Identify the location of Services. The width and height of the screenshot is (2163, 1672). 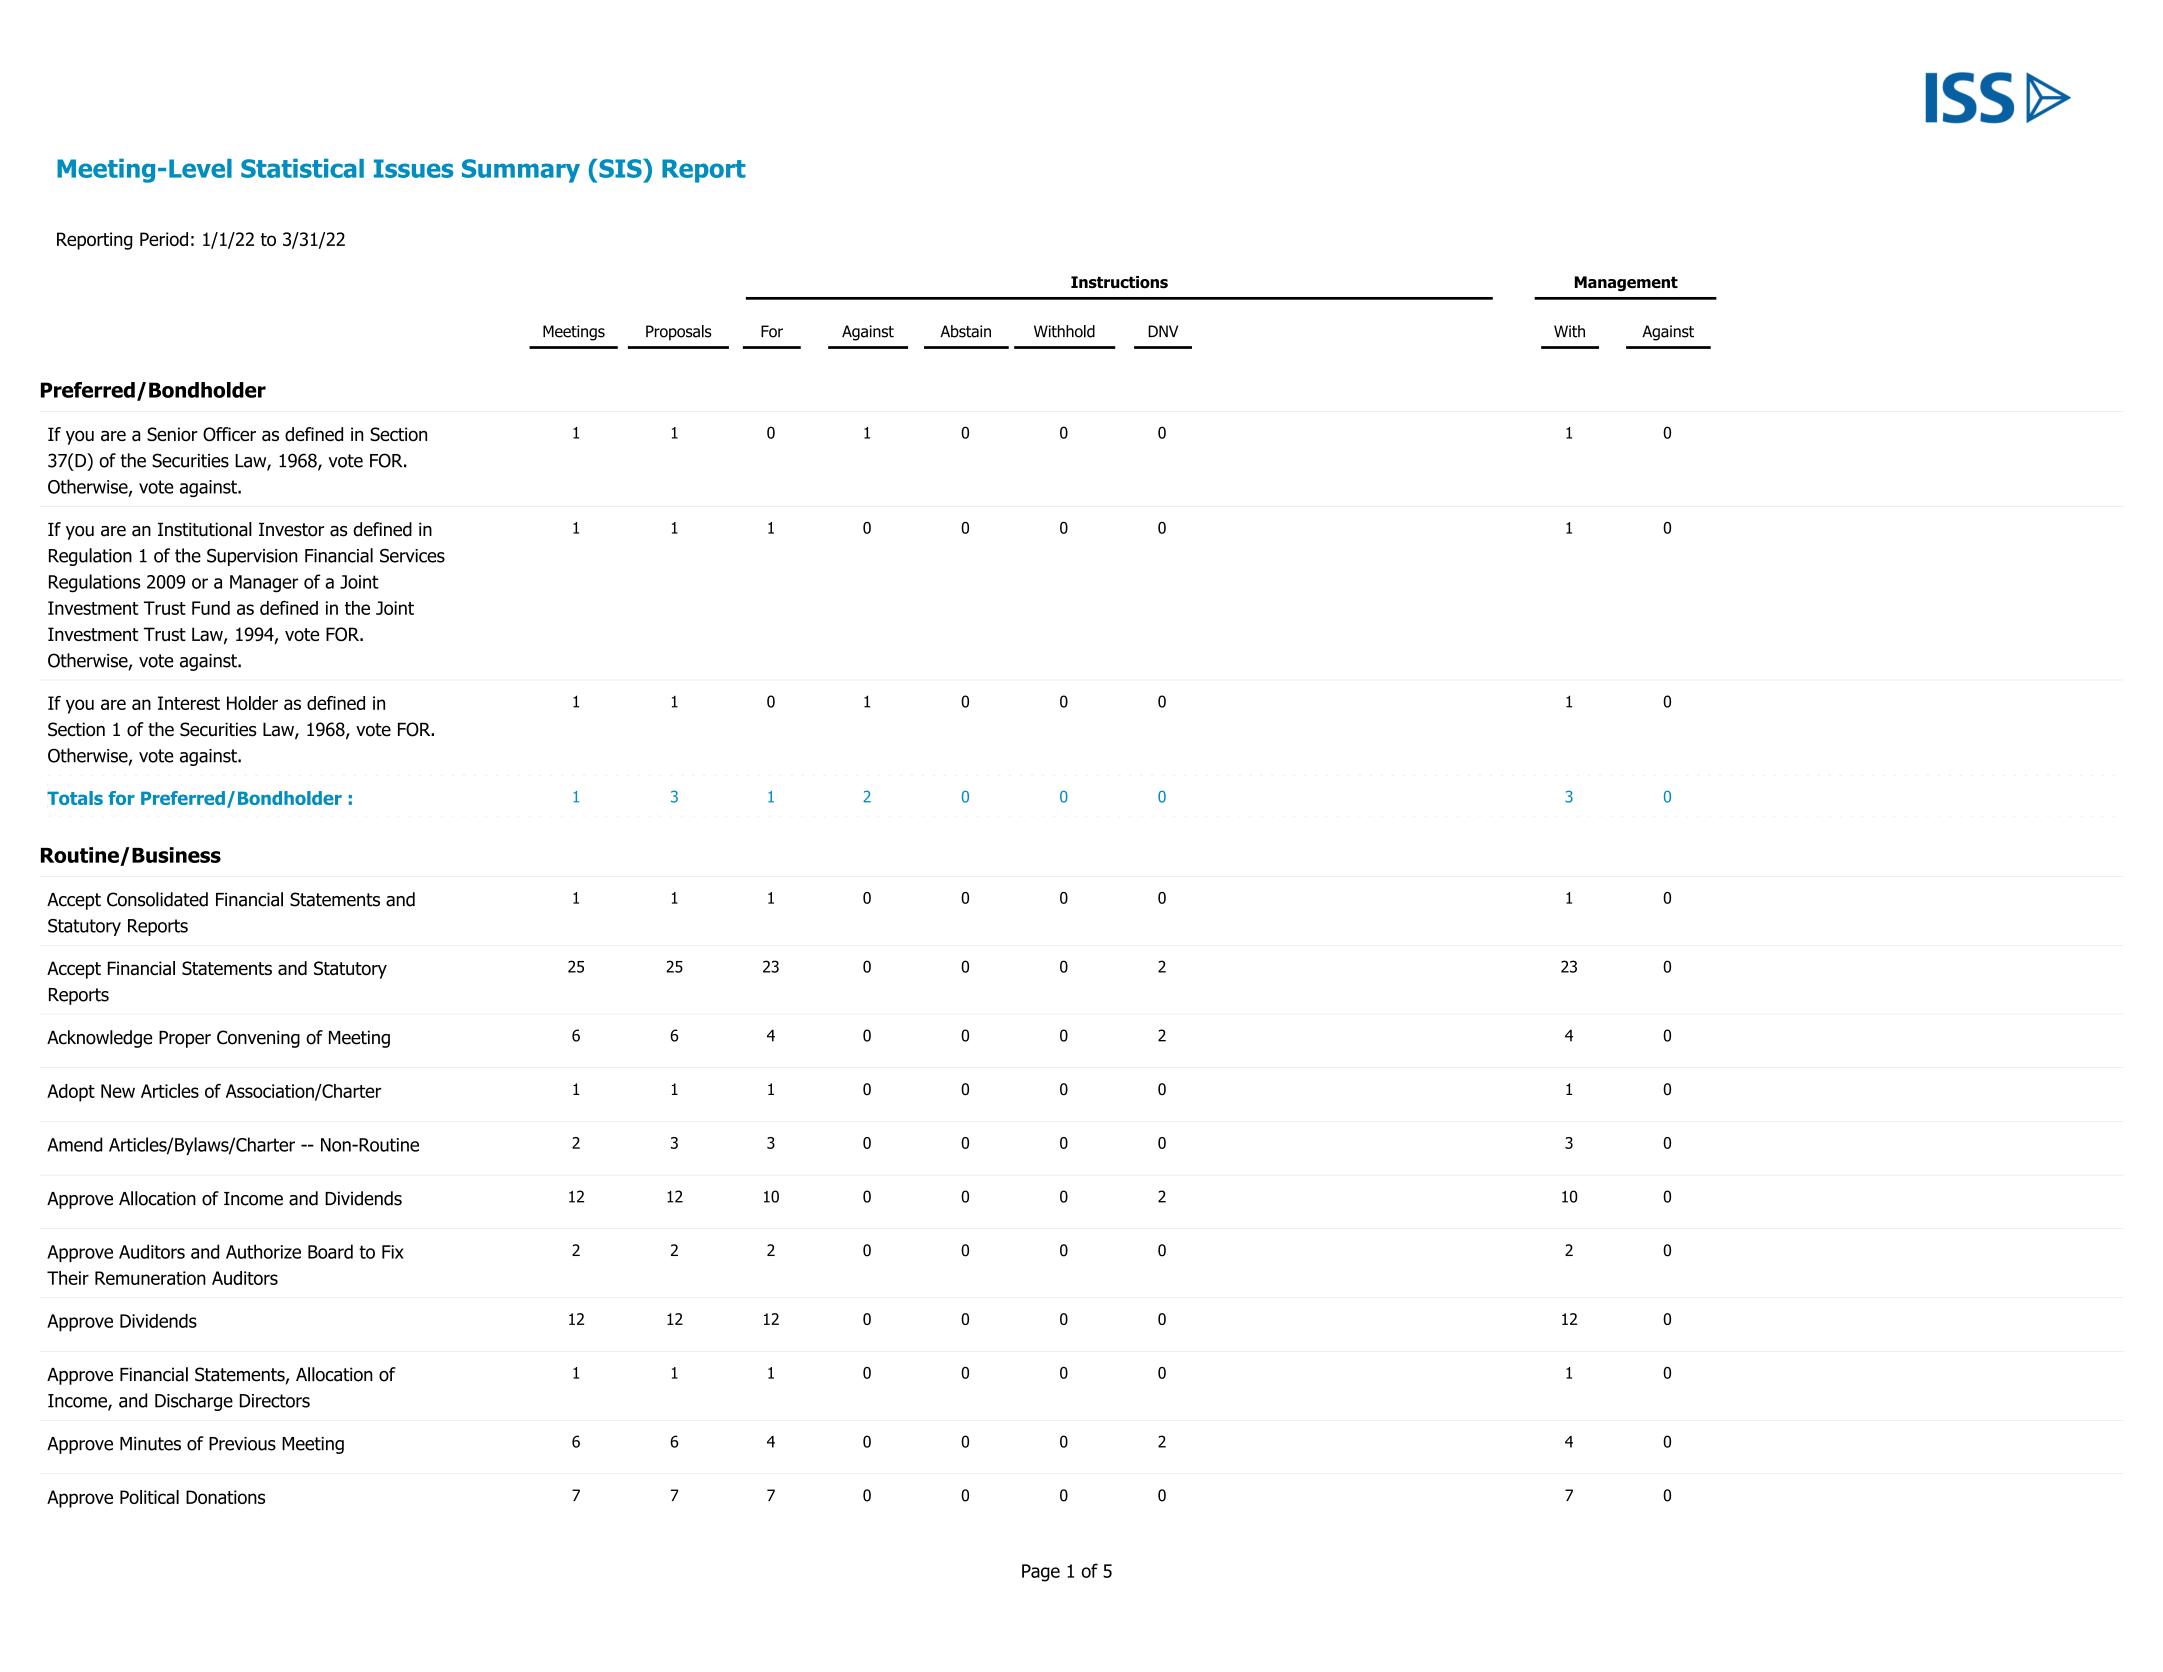
(412, 555).
